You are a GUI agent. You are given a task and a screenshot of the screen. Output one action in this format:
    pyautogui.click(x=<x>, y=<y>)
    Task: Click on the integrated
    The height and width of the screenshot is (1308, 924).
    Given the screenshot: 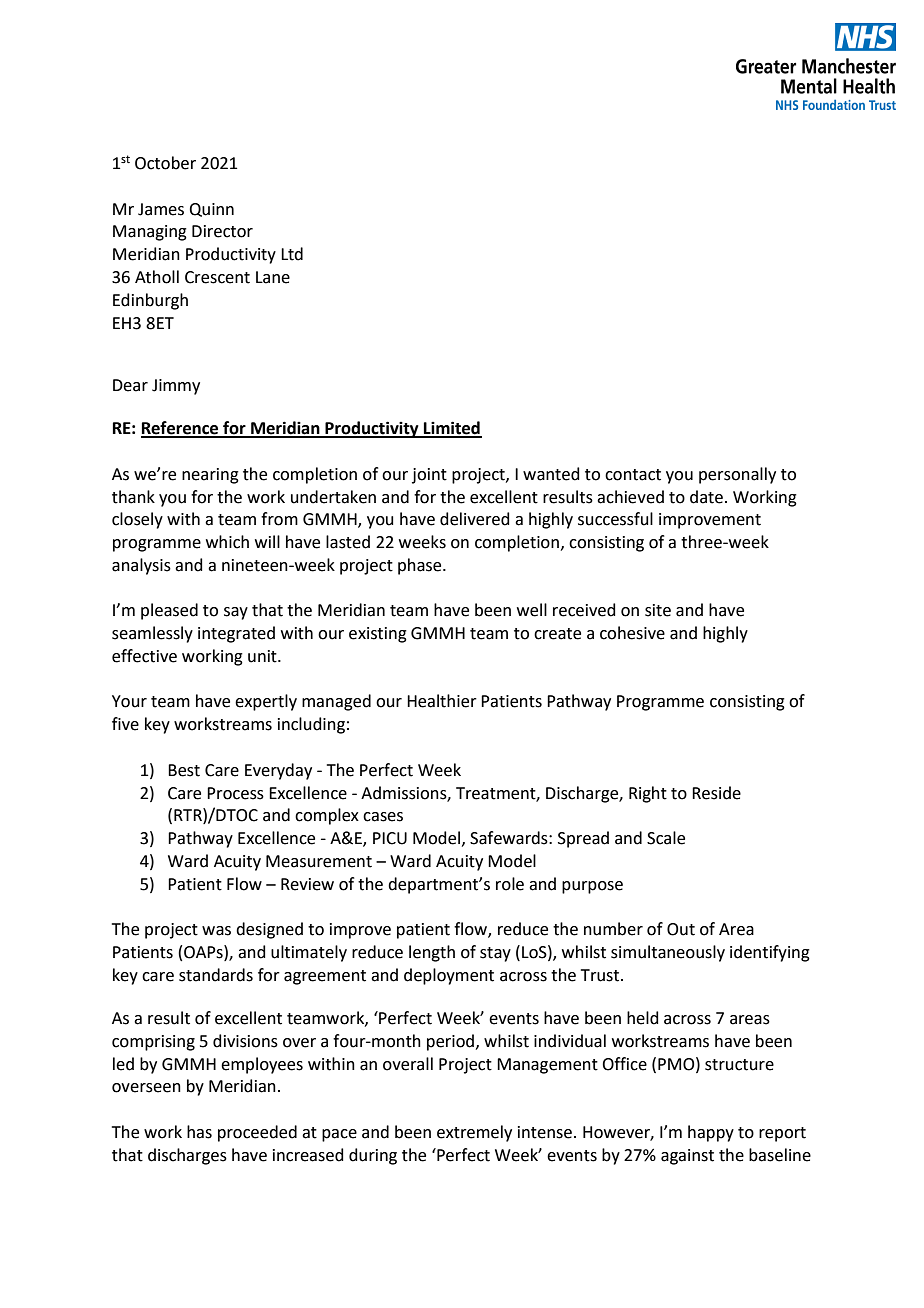 What is the action you would take?
    pyautogui.click(x=236, y=634)
